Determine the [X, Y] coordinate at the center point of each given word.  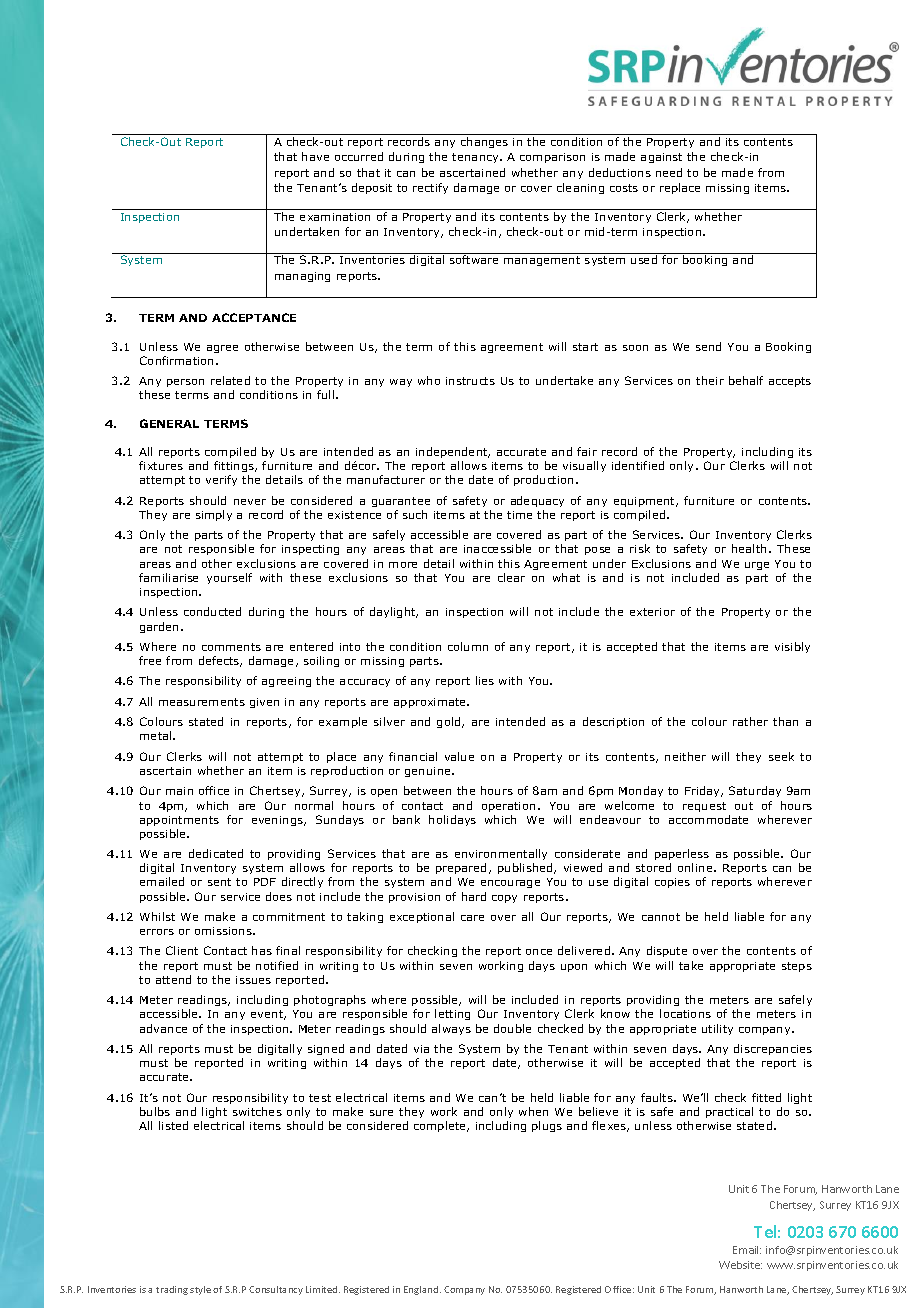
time [519, 515]
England [421, 1290]
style [200, 1290]
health [749, 548]
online [696, 867]
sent [219, 882]
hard [474, 896]
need [669, 172]
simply [214, 515]
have [315, 156]
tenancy [476, 158]
